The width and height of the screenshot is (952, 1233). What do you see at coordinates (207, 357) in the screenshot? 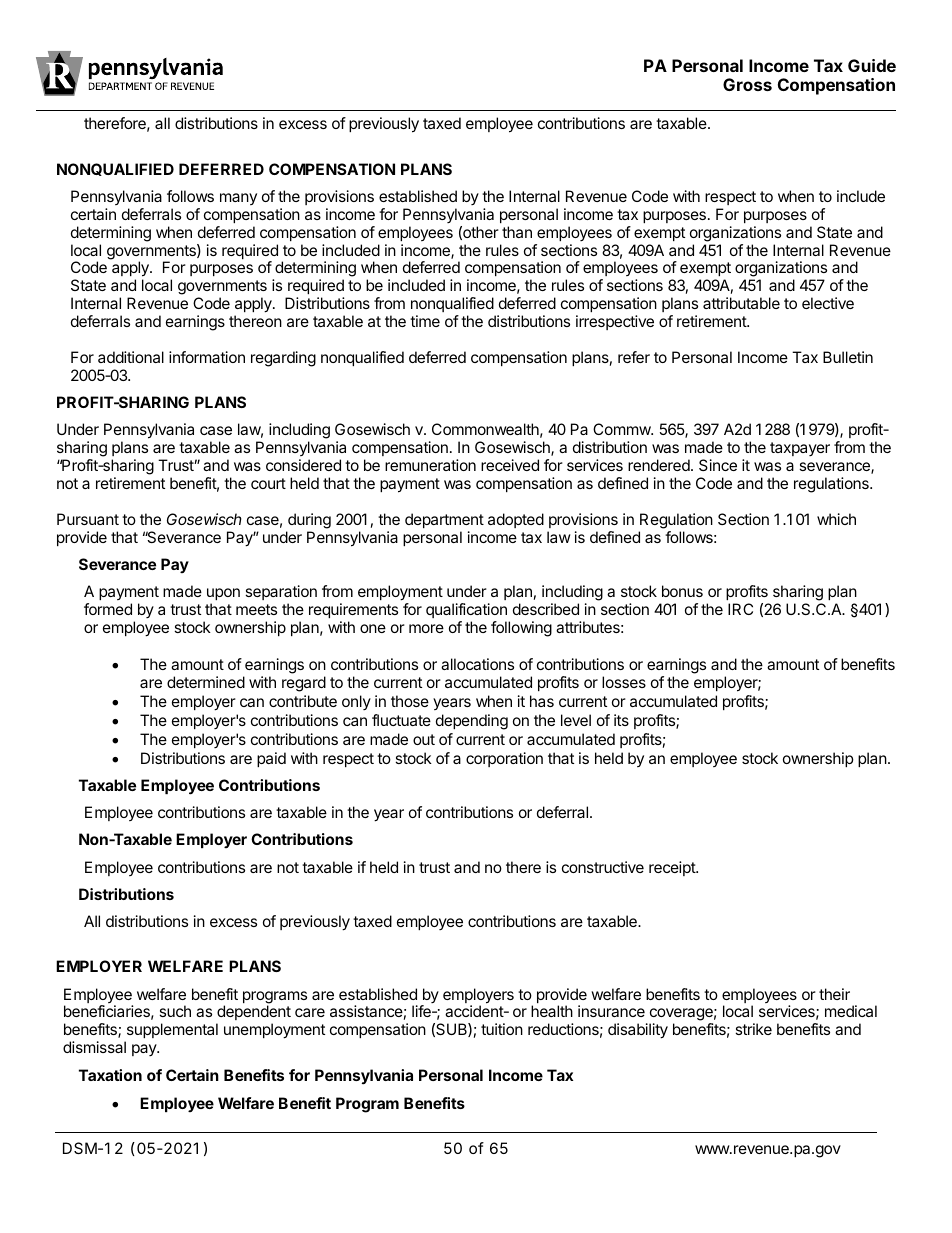
I see `information` at bounding box center [207, 357].
